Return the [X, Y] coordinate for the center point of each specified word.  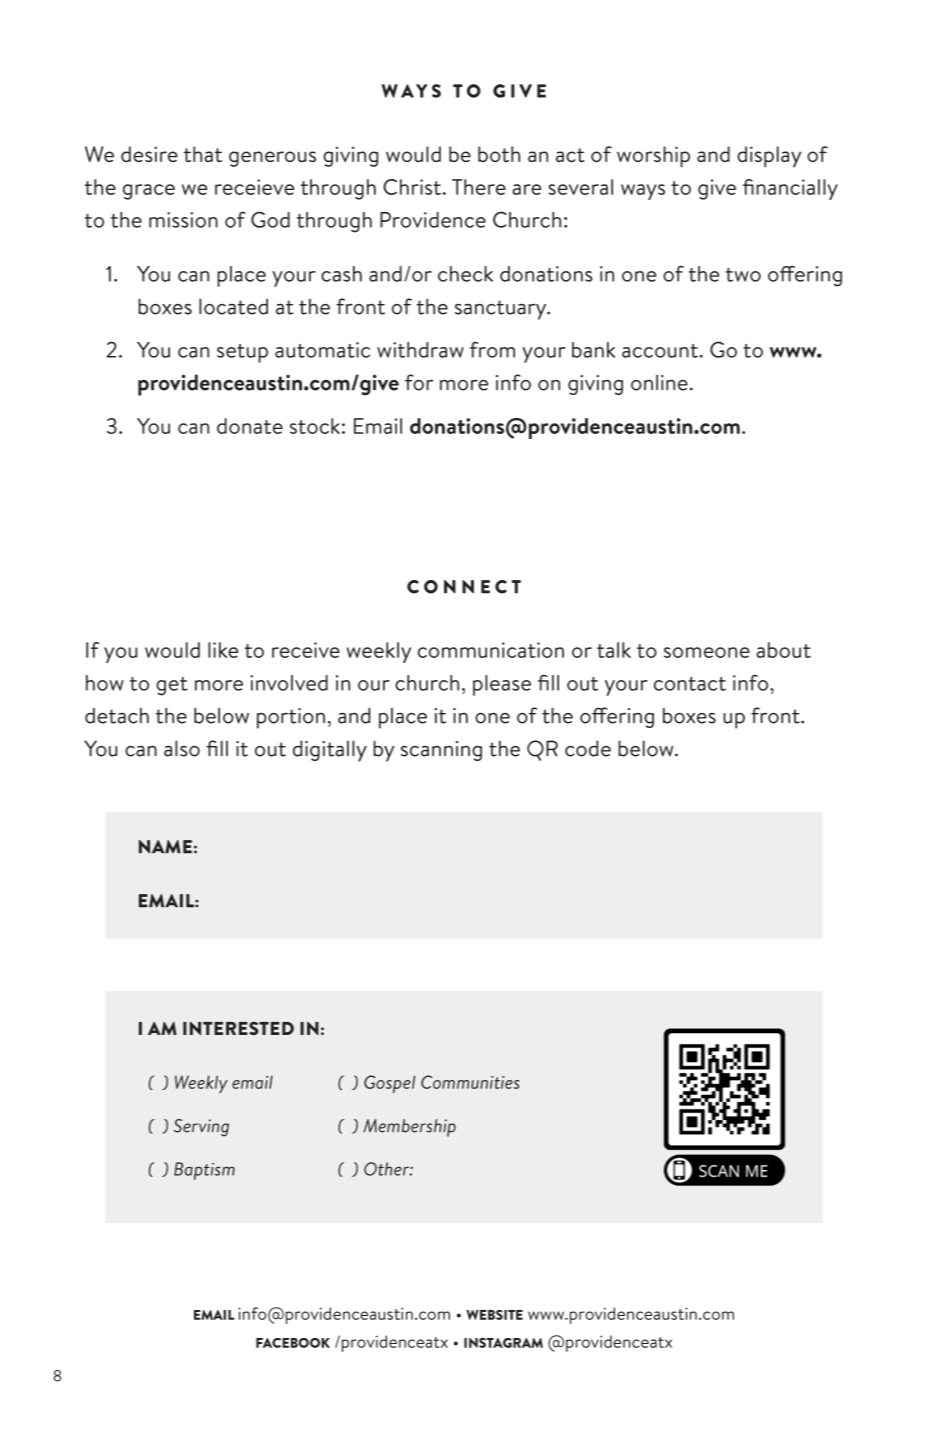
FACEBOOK [293, 1343]
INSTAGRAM [503, 1343]
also [182, 748]
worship [653, 157]
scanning [441, 751]
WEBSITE [494, 1315]
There [479, 187]
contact [690, 684]
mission [183, 220]
